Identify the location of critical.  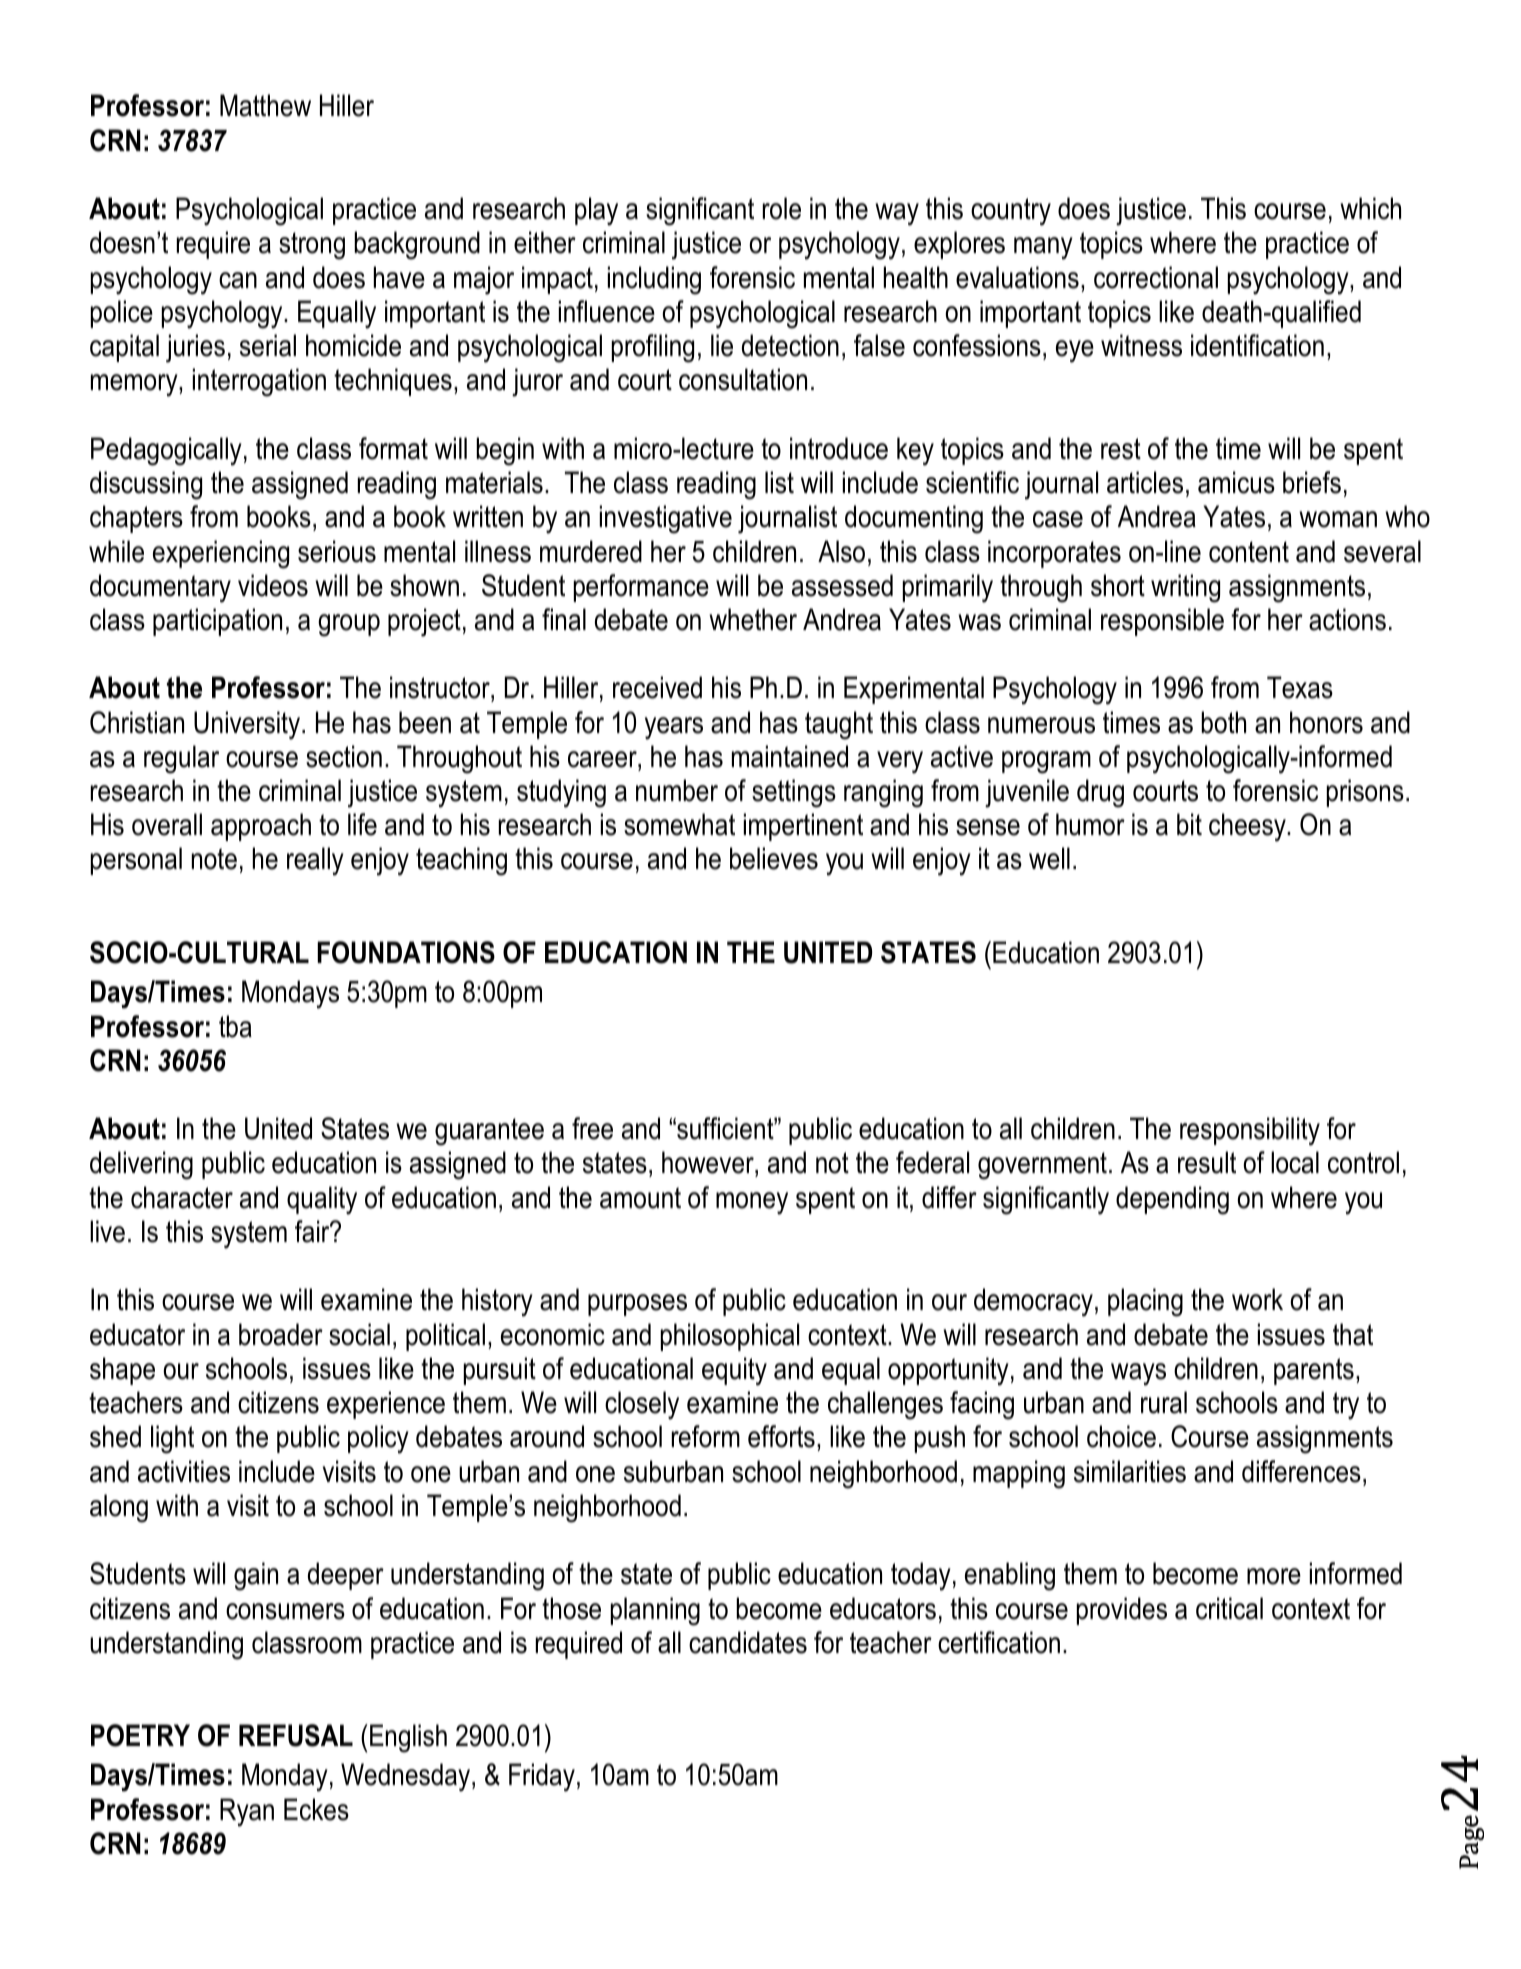
(1229, 1608).
